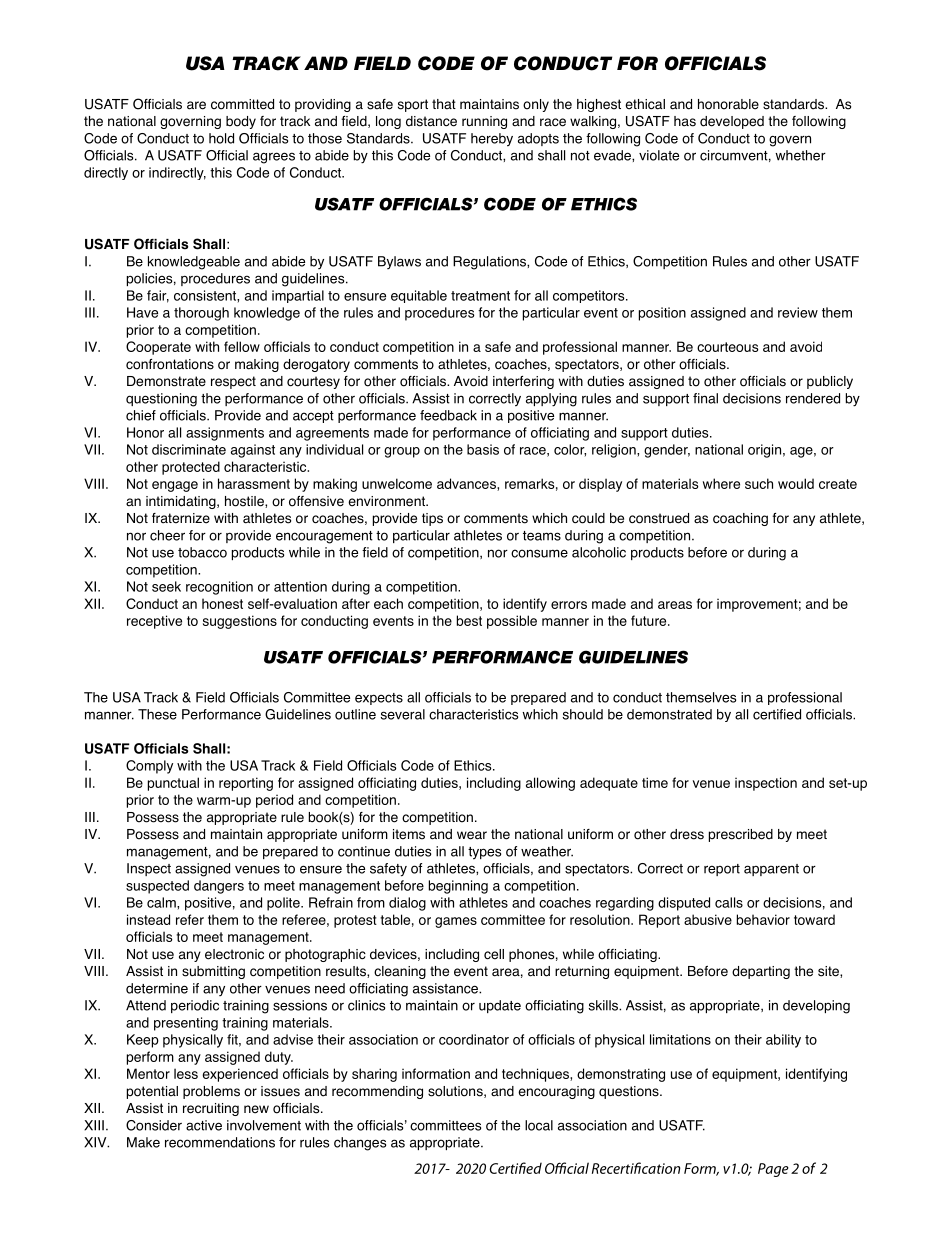 The width and height of the screenshot is (952, 1233). What do you see at coordinates (741, 835) in the screenshot?
I see `prescribed` at bounding box center [741, 835].
